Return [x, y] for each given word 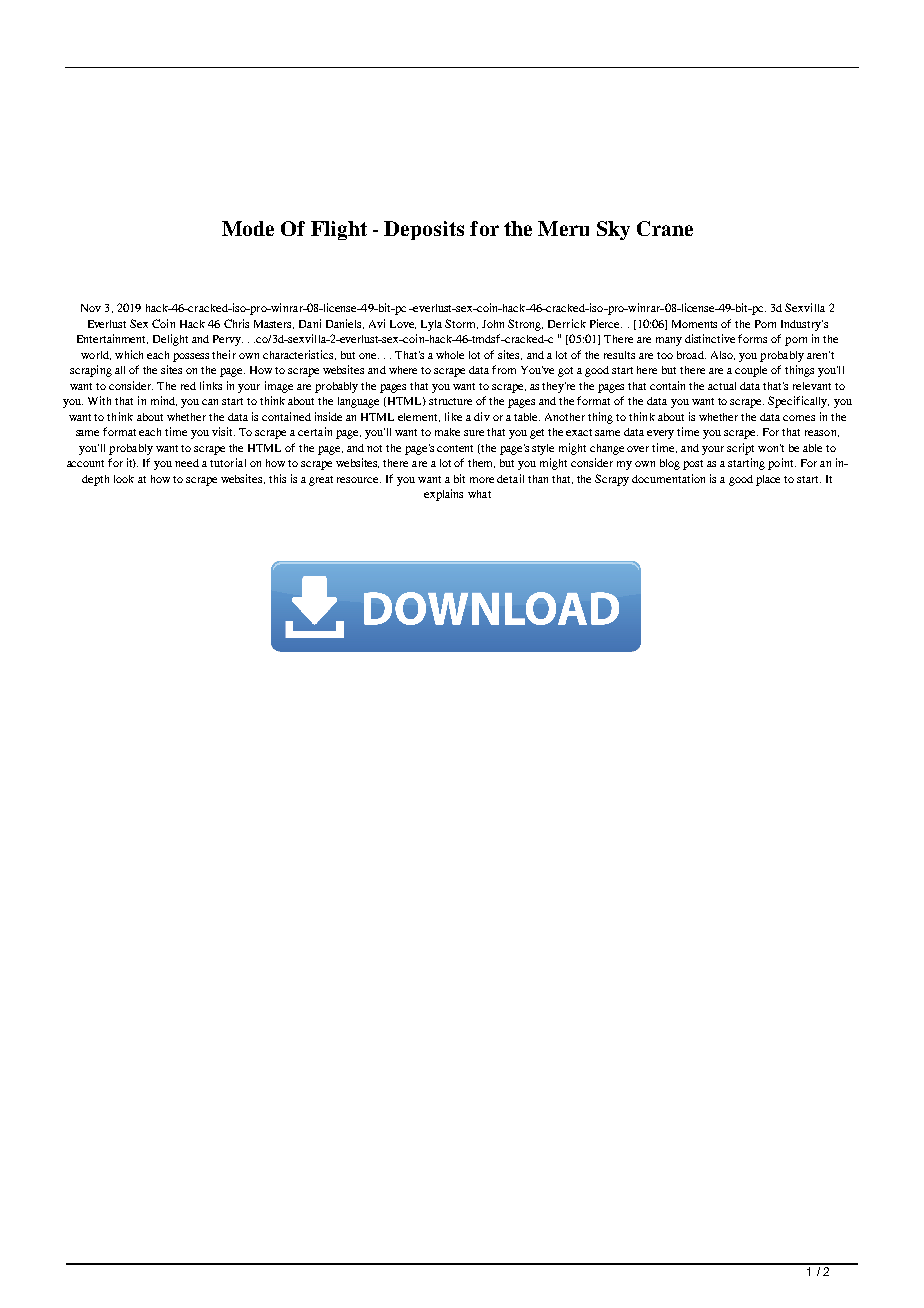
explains [443, 495]
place [768, 480]
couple [751, 371]
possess [191, 357]
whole [450, 355]
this [277, 478]
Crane [665, 228]
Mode [248, 228]
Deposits [424, 230]
